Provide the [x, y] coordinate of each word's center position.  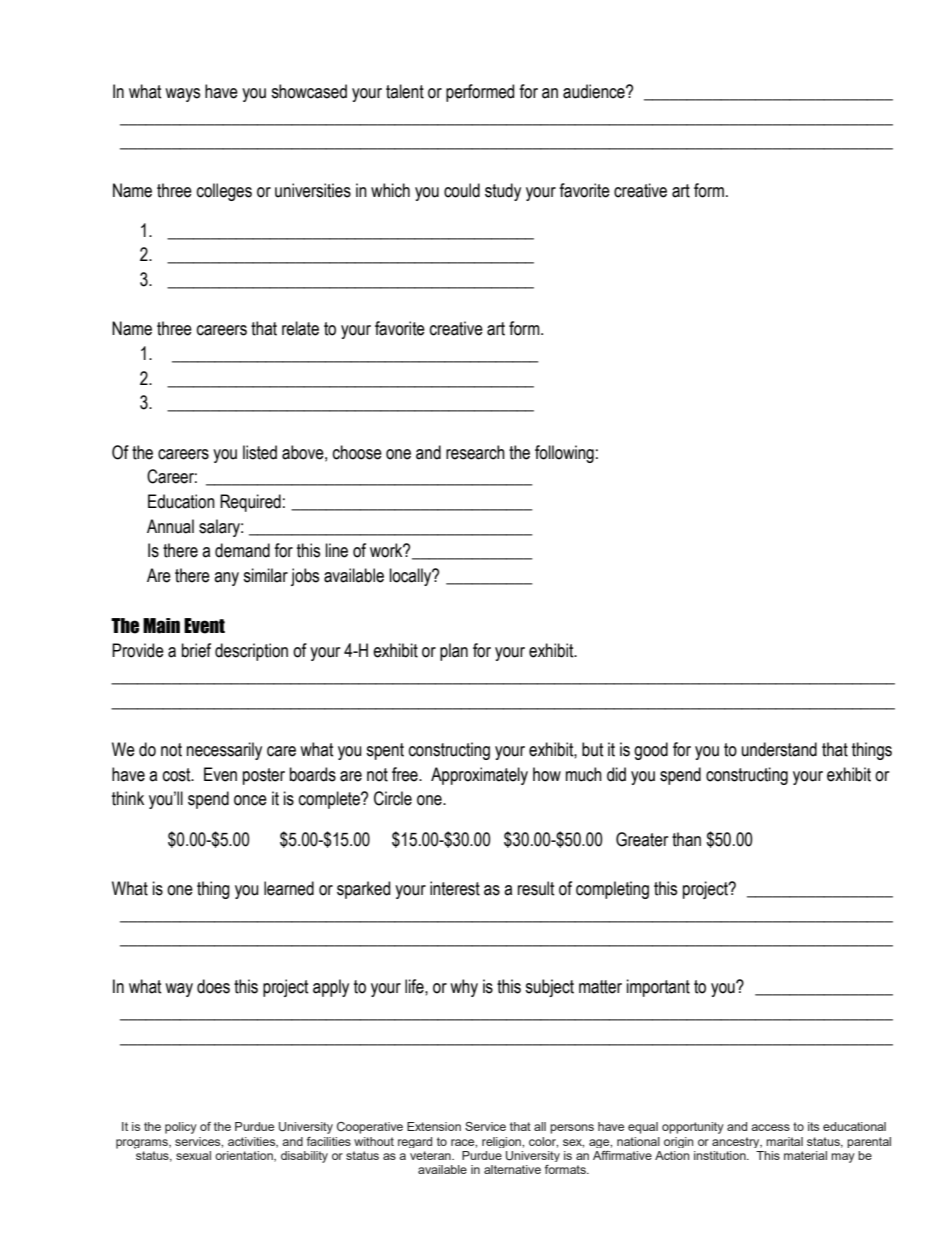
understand [779, 749]
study [503, 192]
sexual [193, 1155]
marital [784, 1141]
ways [182, 95]
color [543, 1142]
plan [454, 652]
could [462, 190]
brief [196, 650]
